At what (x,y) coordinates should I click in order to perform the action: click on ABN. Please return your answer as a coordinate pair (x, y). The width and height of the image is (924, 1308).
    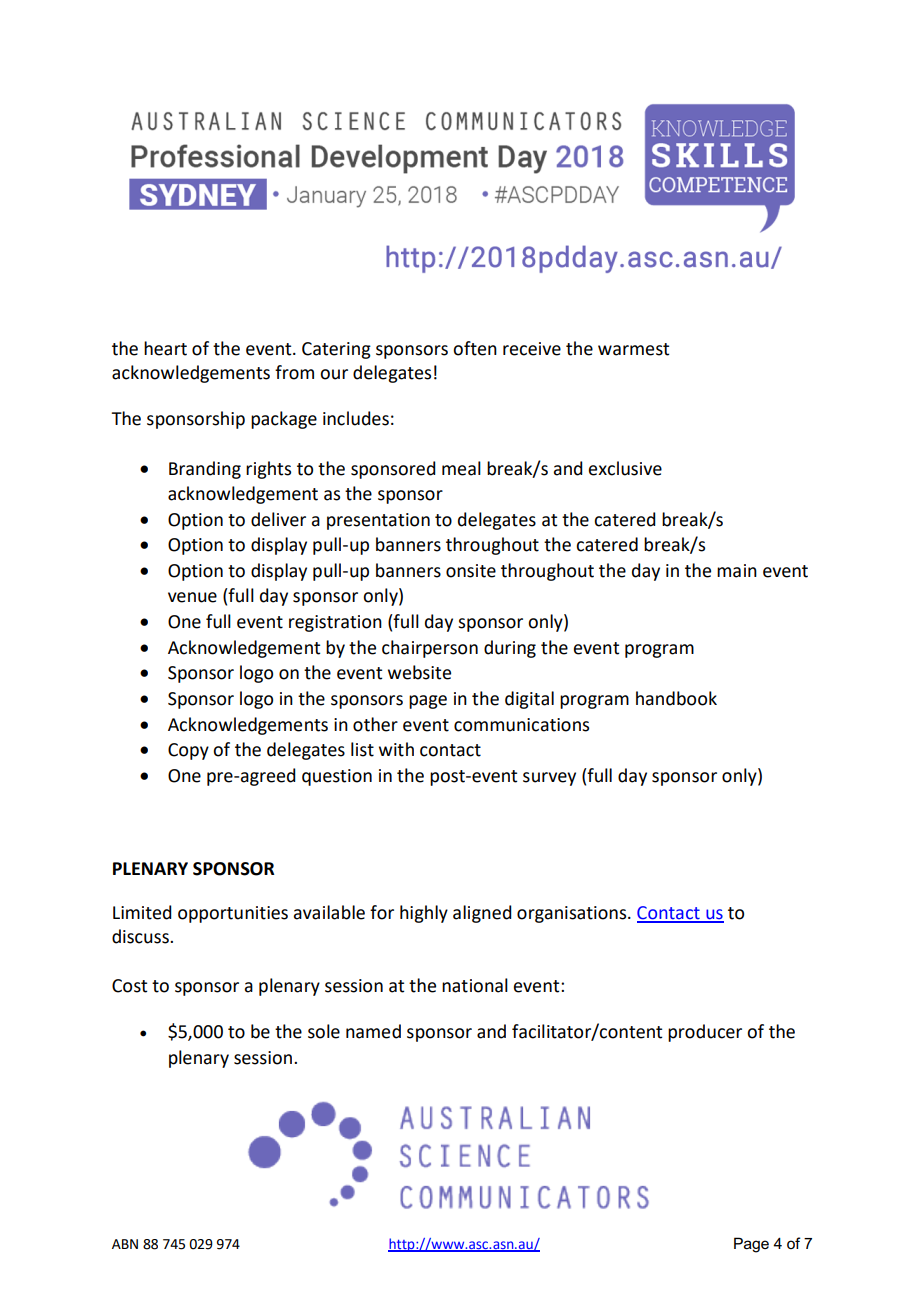
    Looking at the image, I should click on (125, 1244).
